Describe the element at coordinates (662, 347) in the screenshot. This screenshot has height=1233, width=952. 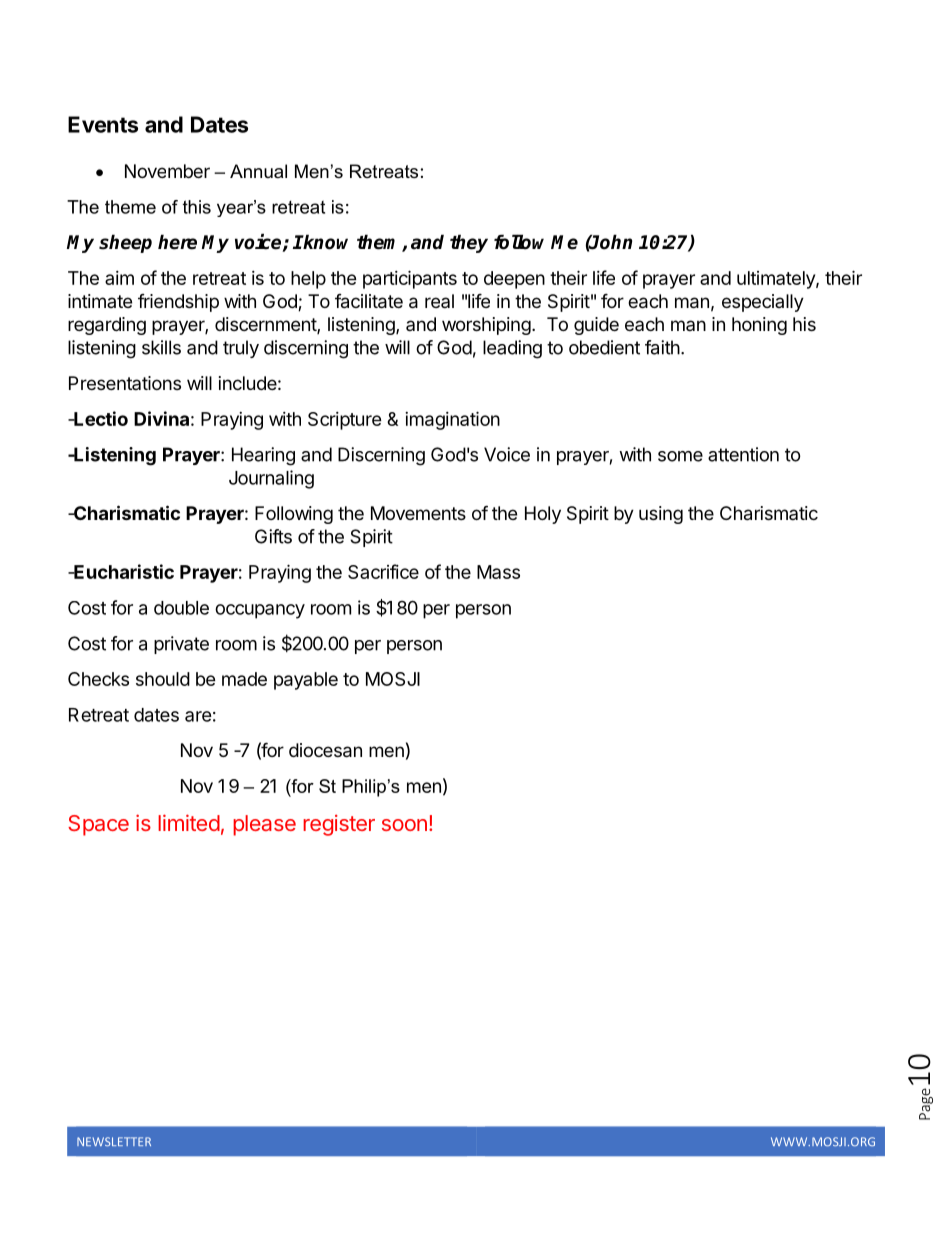
I see `faith` at that location.
